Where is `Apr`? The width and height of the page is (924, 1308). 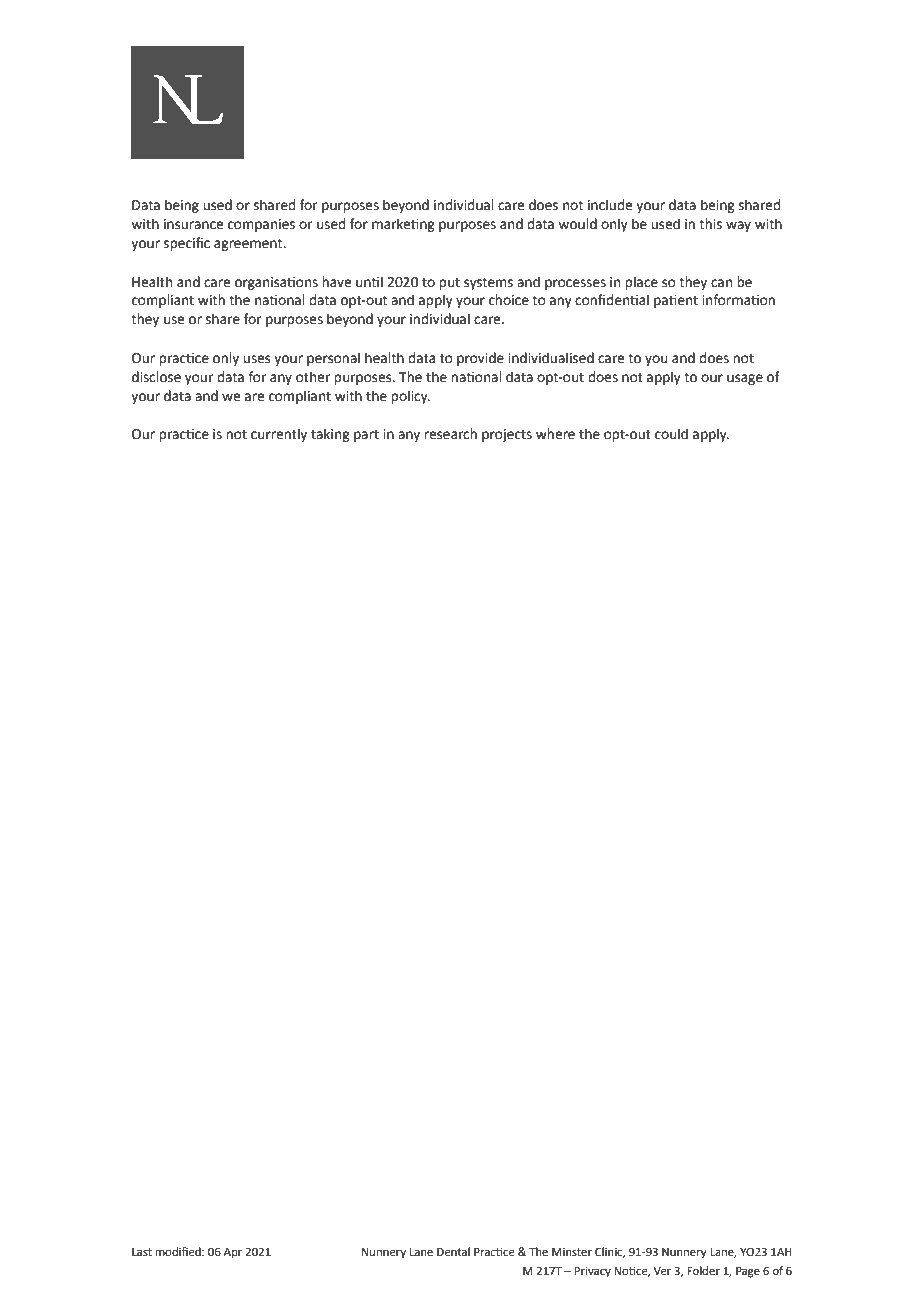
Apr is located at coordinates (233, 1253).
